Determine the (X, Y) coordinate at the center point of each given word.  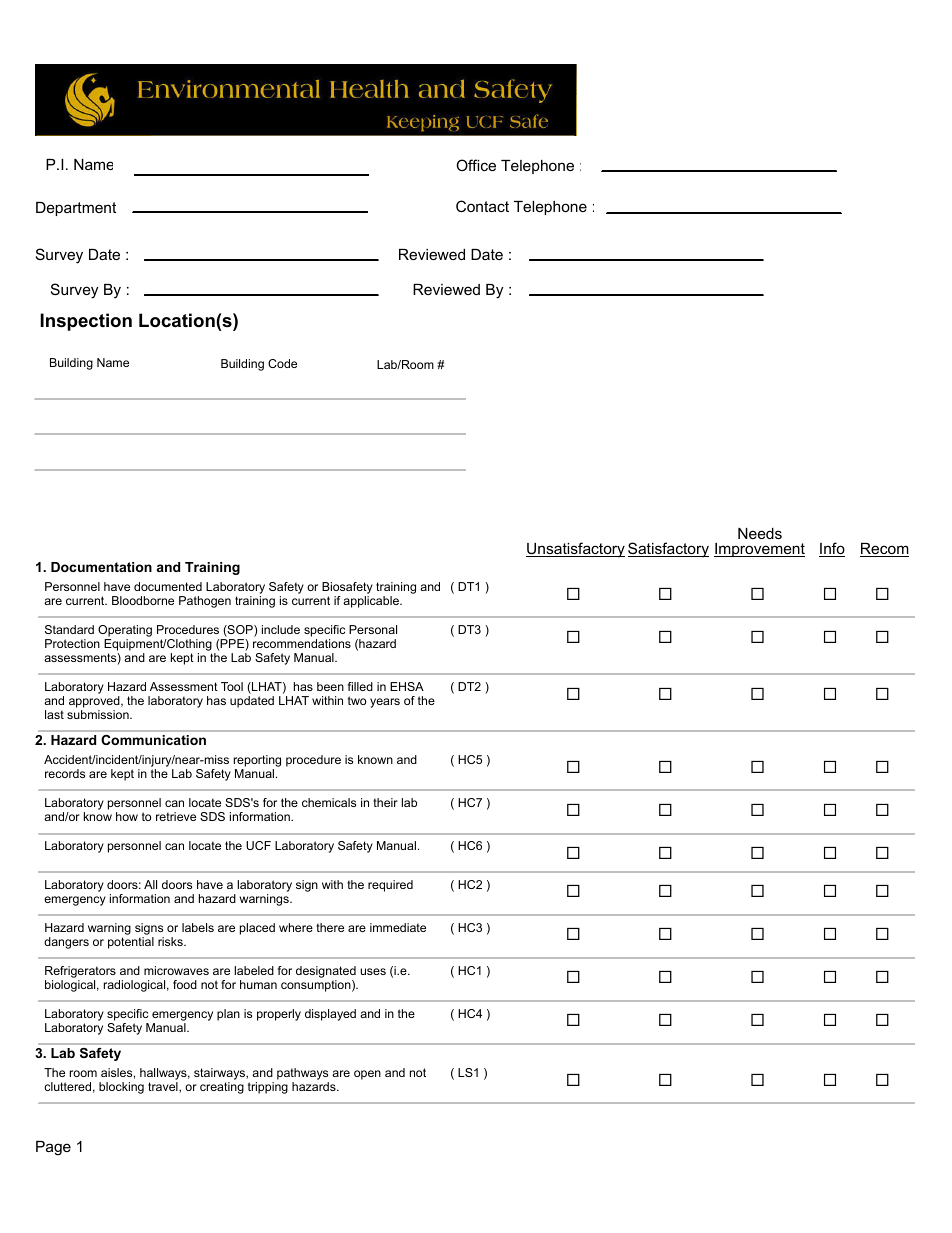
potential (131, 943)
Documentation (101, 567)
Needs (760, 533)
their (385, 802)
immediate (398, 927)
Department (76, 209)
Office (476, 165)
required (390, 886)
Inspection (86, 322)
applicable (372, 602)
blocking (121, 1088)
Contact (482, 206)
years (385, 703)
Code (282, 363)
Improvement (759, 550)
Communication (153, 740)
